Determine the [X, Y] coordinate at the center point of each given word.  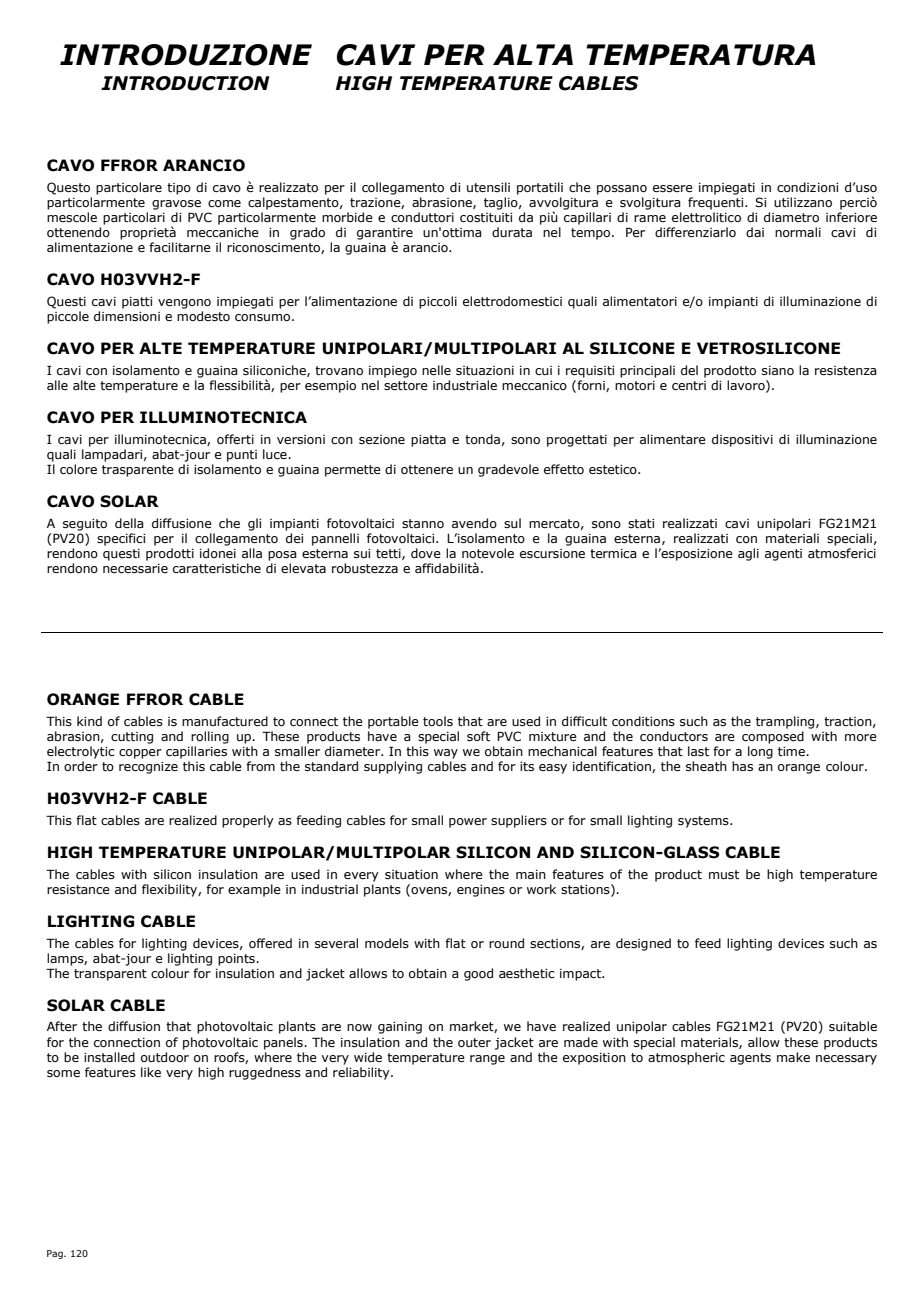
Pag [56, 1254]
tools [438, 721]
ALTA [533, 54]
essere [673, 188]
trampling [786, 722]
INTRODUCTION [185, 83]
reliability [362, 1073]
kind [89, 721]
